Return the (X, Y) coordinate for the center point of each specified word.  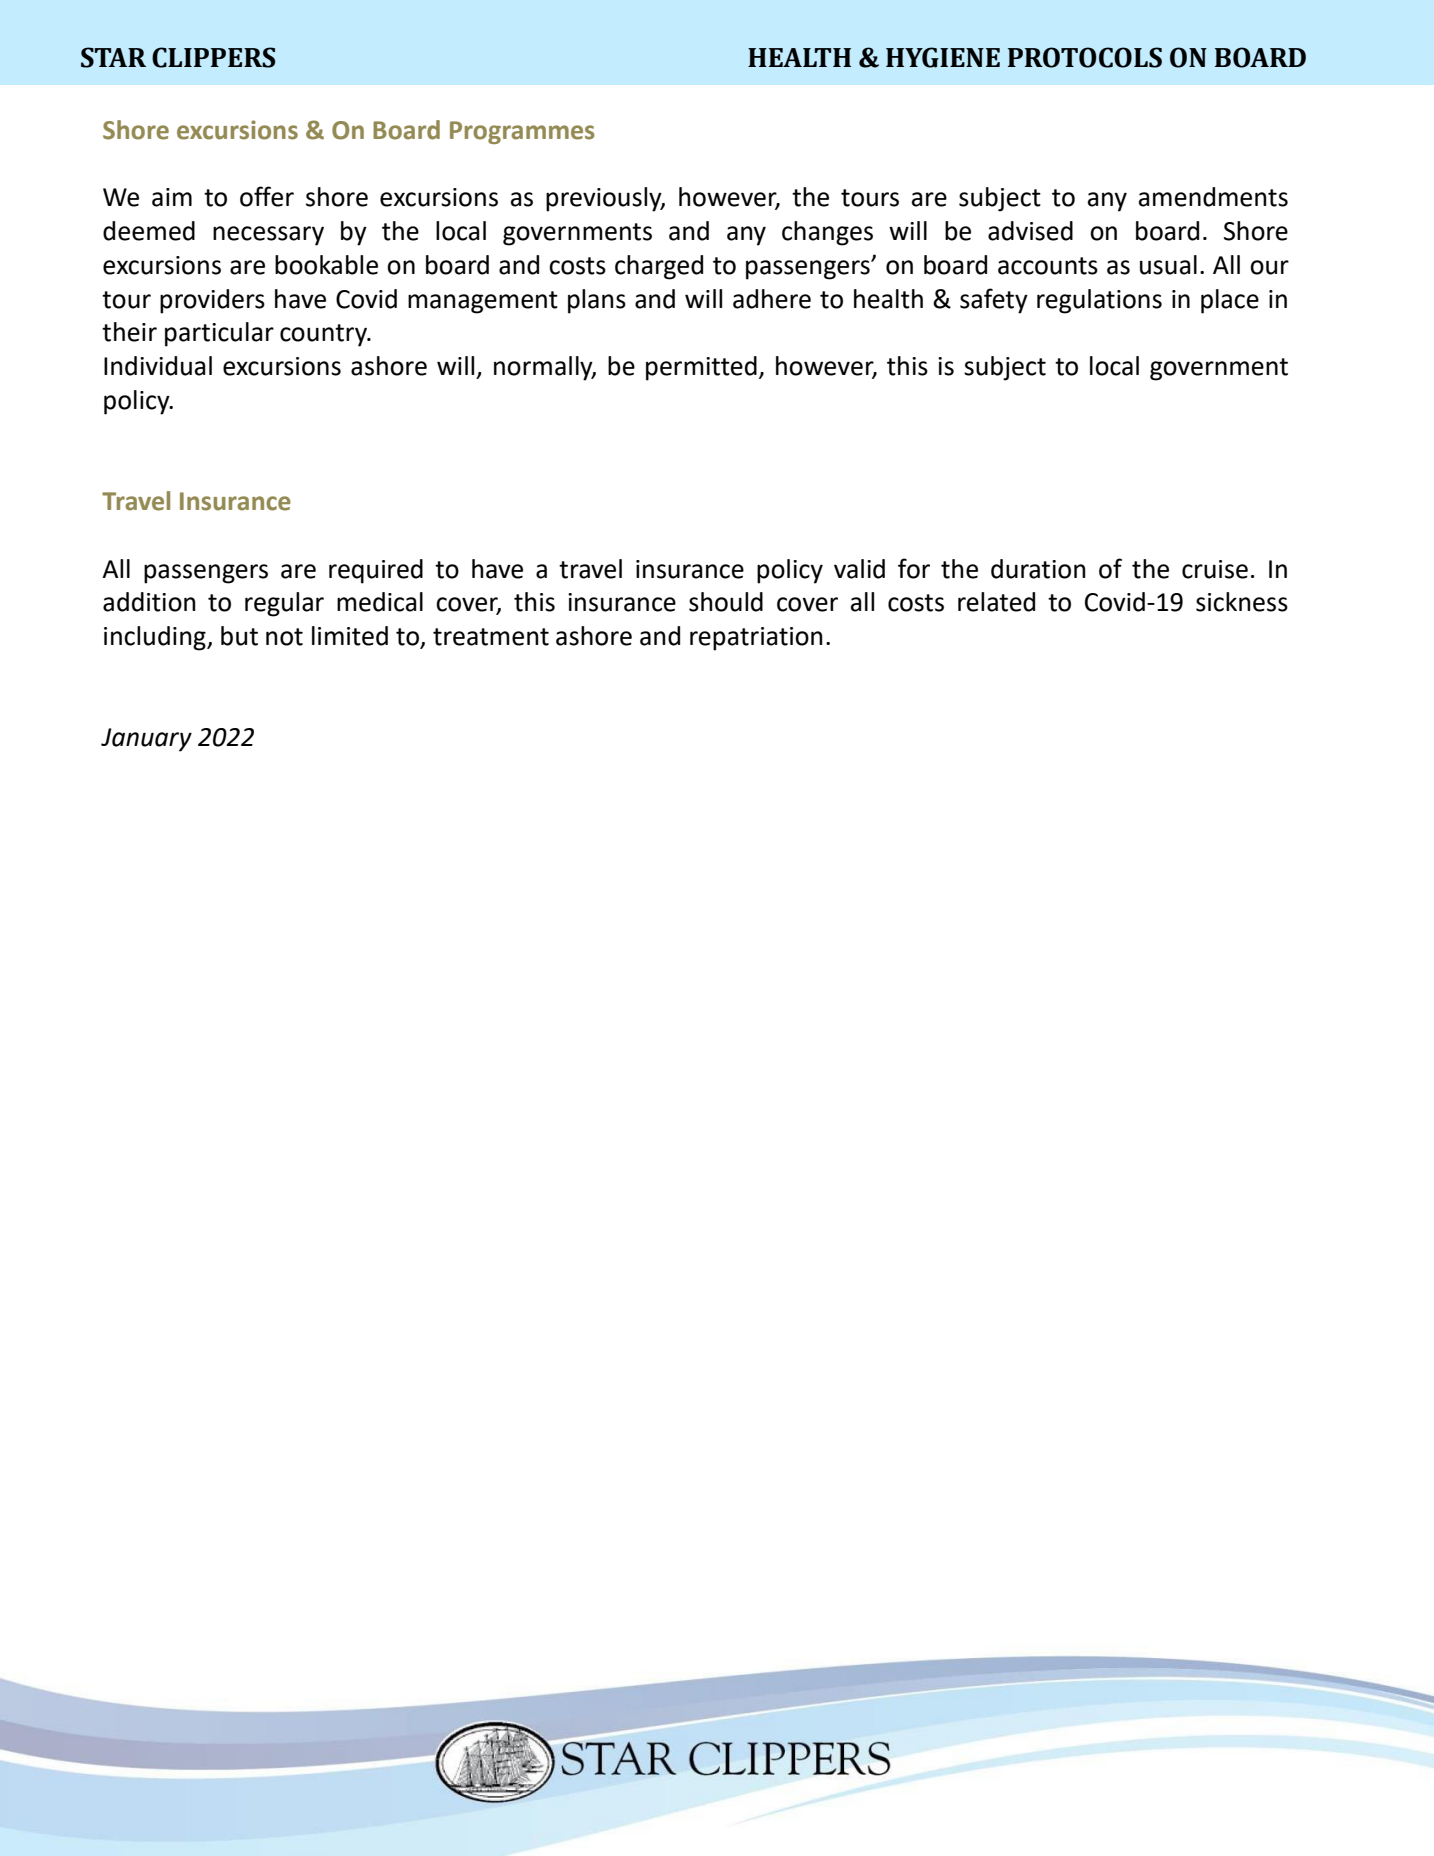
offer (267, 196)
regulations (1099, 301)
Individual (158, 366)
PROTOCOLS (1085, 57)
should (726, 602)
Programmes (522, 132)
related (996, 602)
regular (284, 604)
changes (827, 233)
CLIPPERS (213, 57)
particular (219, 334)
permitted (701, 368)
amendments (1213, 197)
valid (859, 569)
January (146, 740)
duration (1038, 569)
